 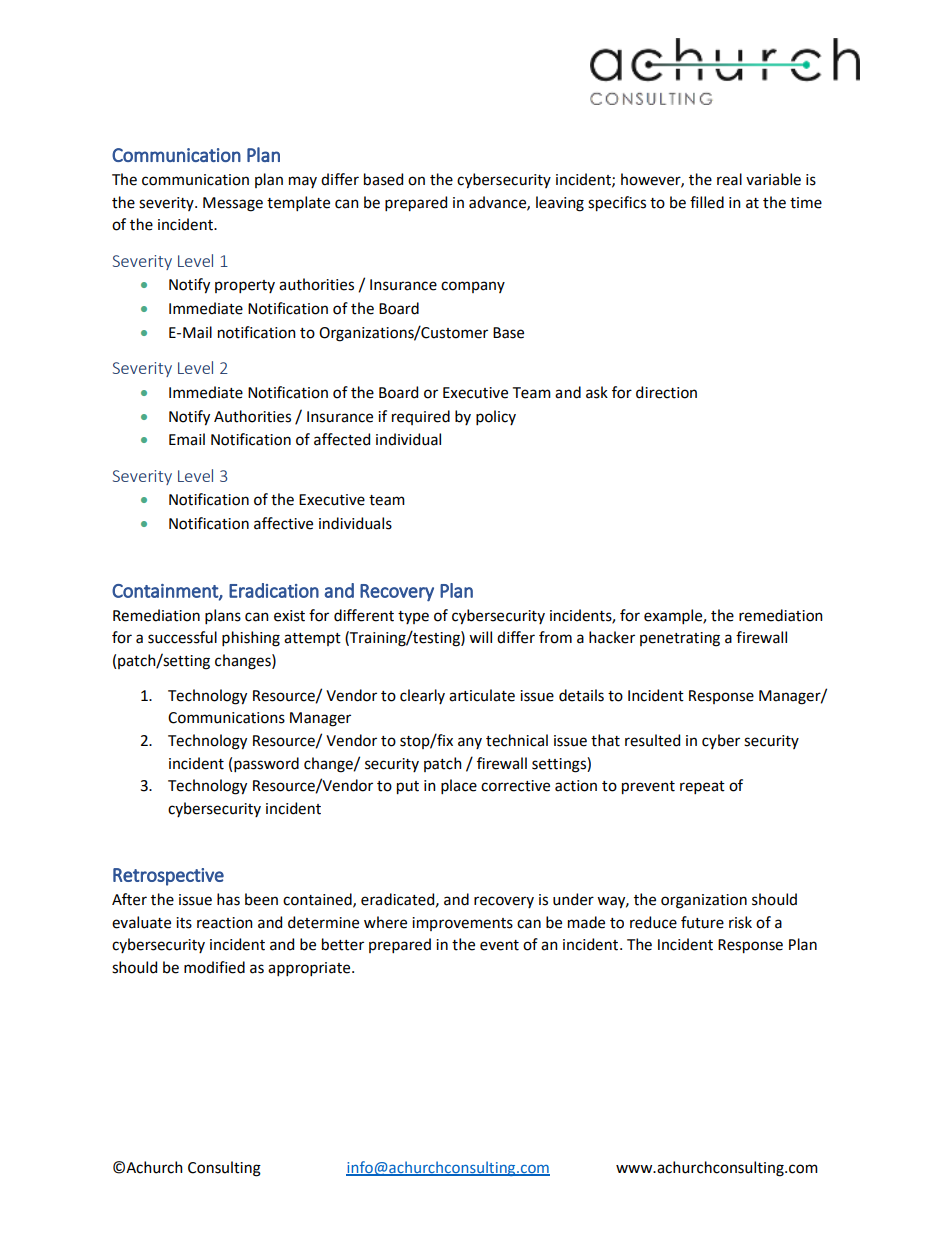 What do you see at coordinates (496, 417) in the document?
I see `policy` at bounding box center [496, 417].
